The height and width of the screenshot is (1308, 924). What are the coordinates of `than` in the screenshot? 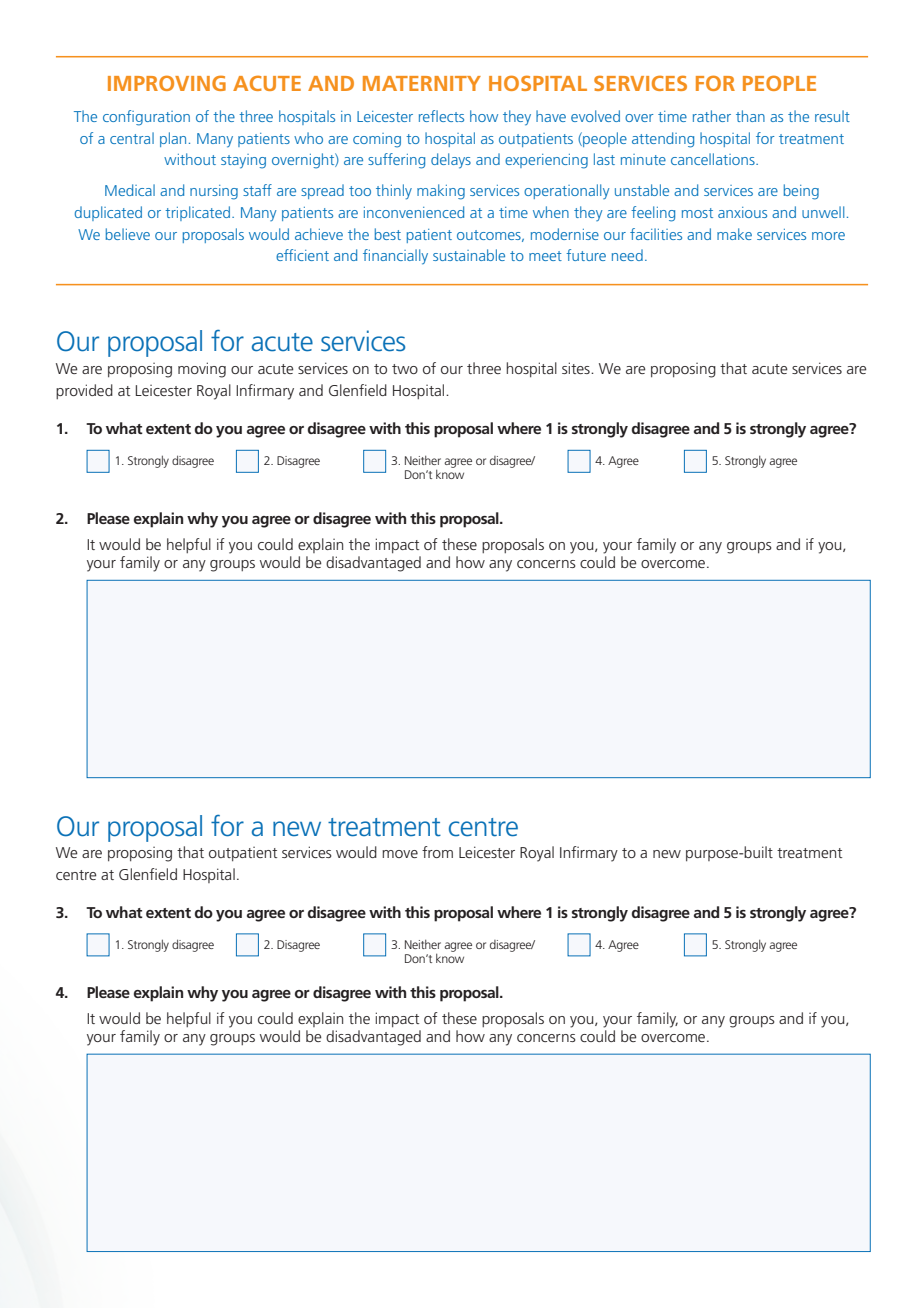 It's located at (750, 116).
